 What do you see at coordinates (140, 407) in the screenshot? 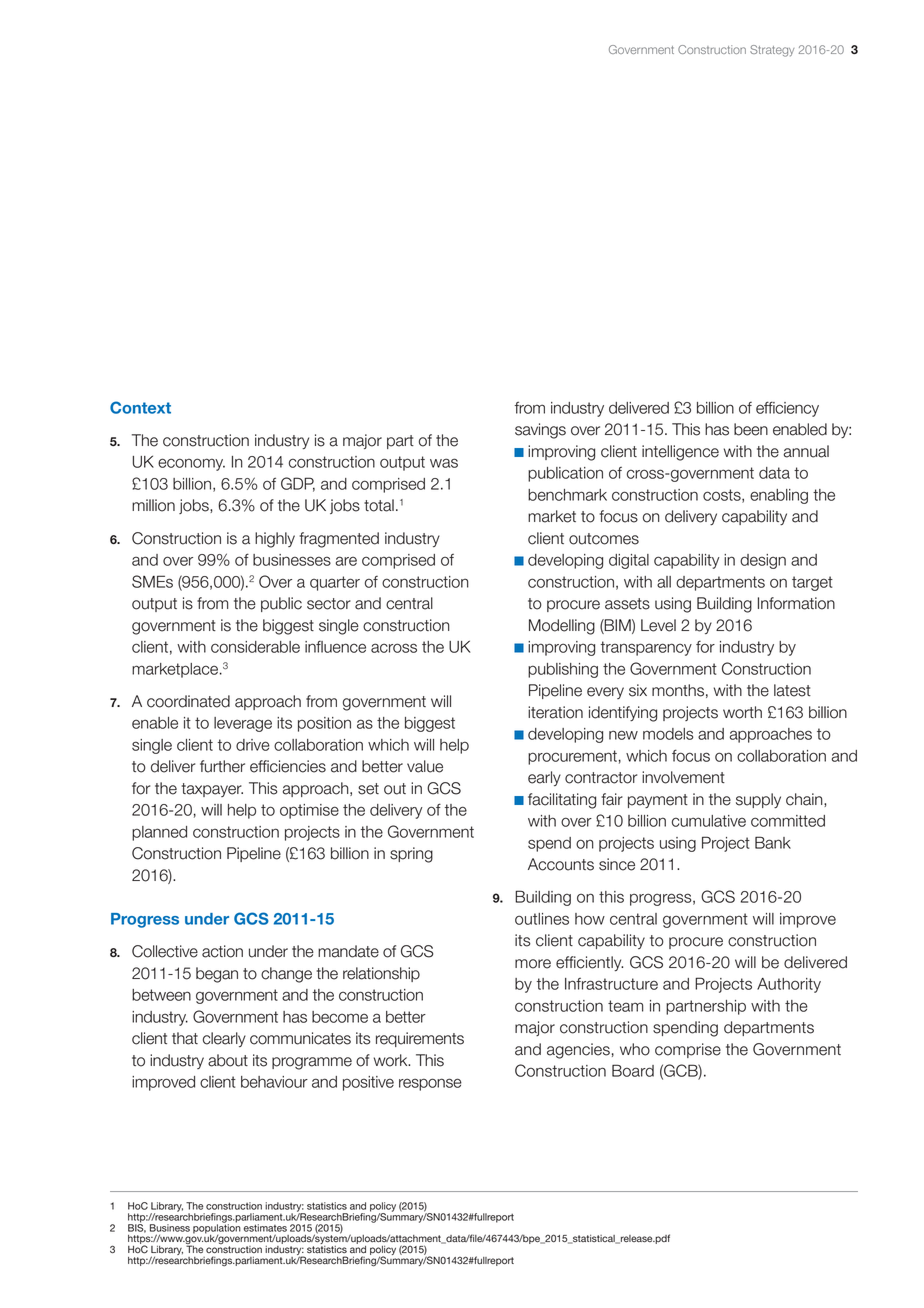
I see `Context` at bounding box center [140, 407].
